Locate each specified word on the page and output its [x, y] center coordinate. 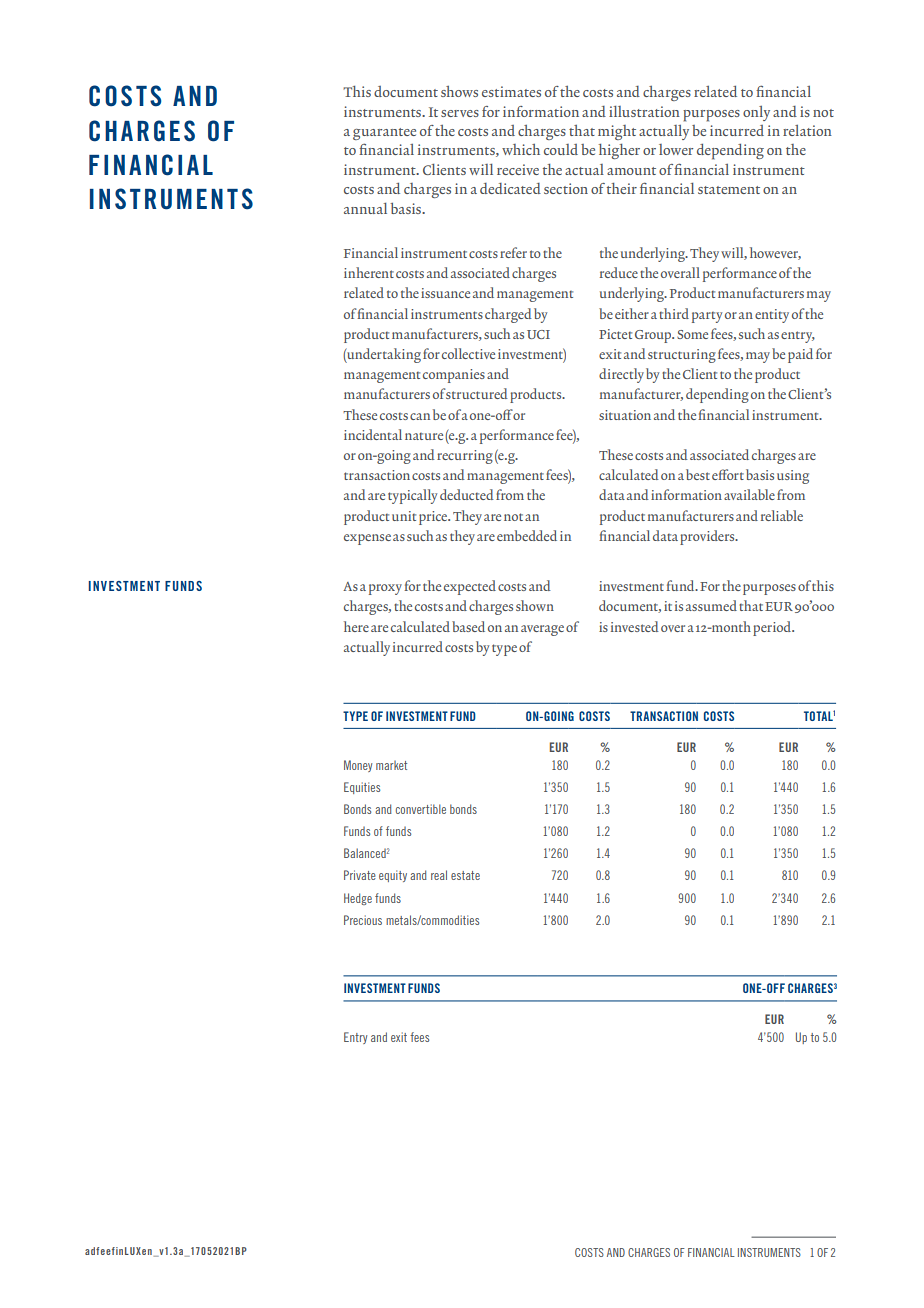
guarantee [384, 134]
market [391, 765]
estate [465, 875]
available [749, 494]
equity [393, 876]
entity [772, 316]
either [632, 313]
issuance [445, 293]
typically [412, 496]
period [773, 628]
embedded [527, 535]
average [542, 630]
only [756, 113]
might [617, 132]
